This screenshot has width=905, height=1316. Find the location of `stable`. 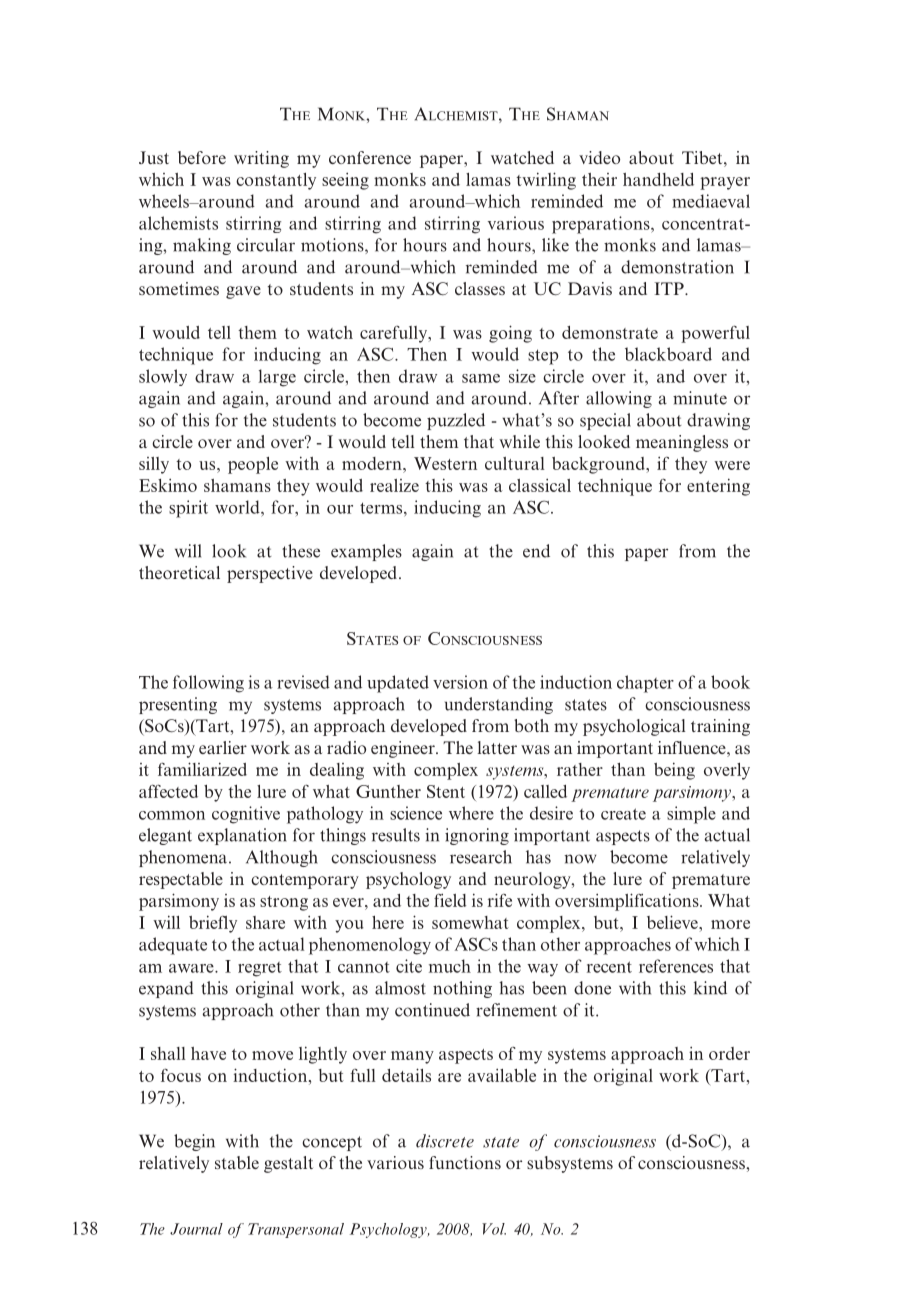

stable is located at coordinates (237, 1162).
